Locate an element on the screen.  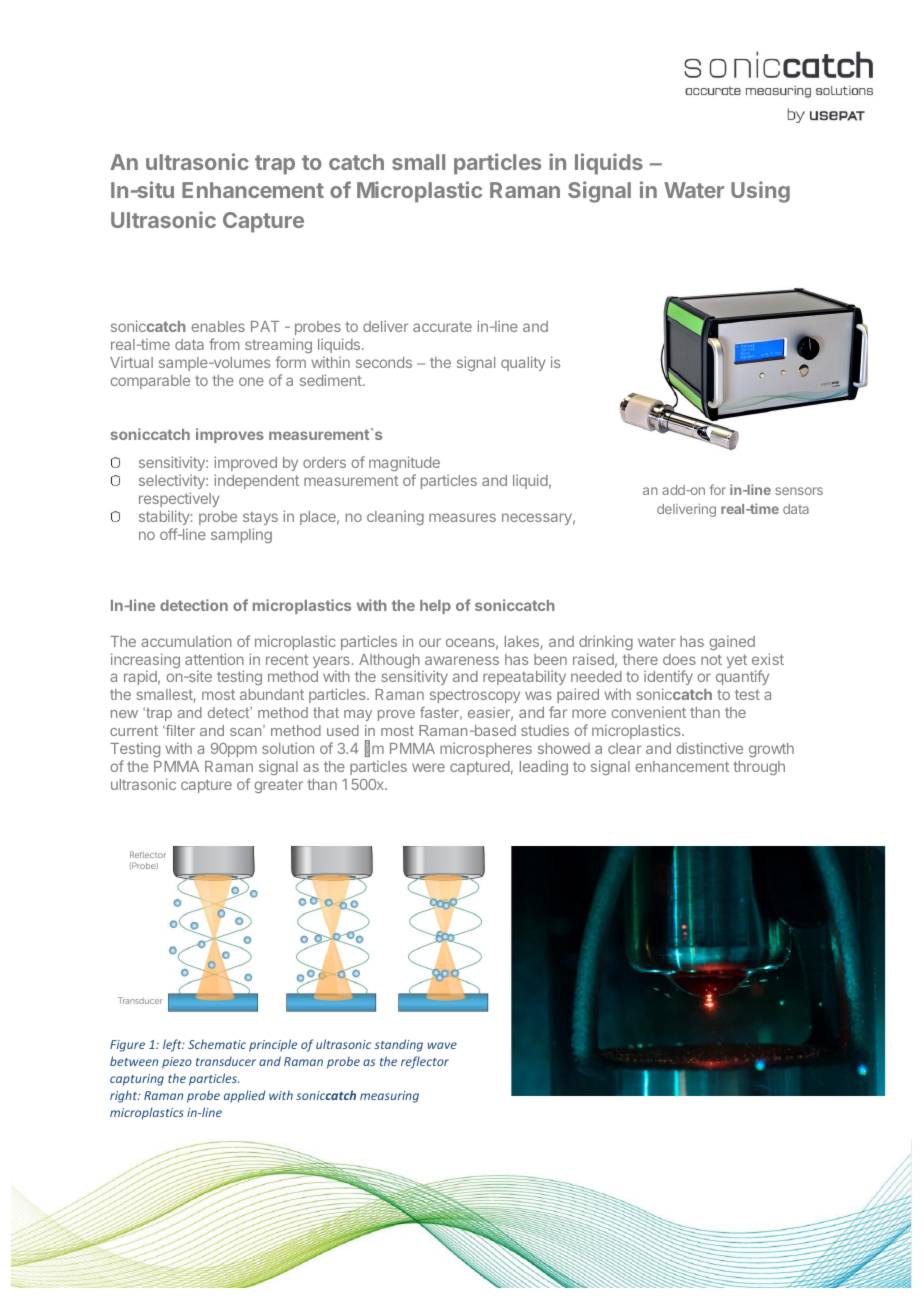
accurate is located at coordinates (442, 327).
